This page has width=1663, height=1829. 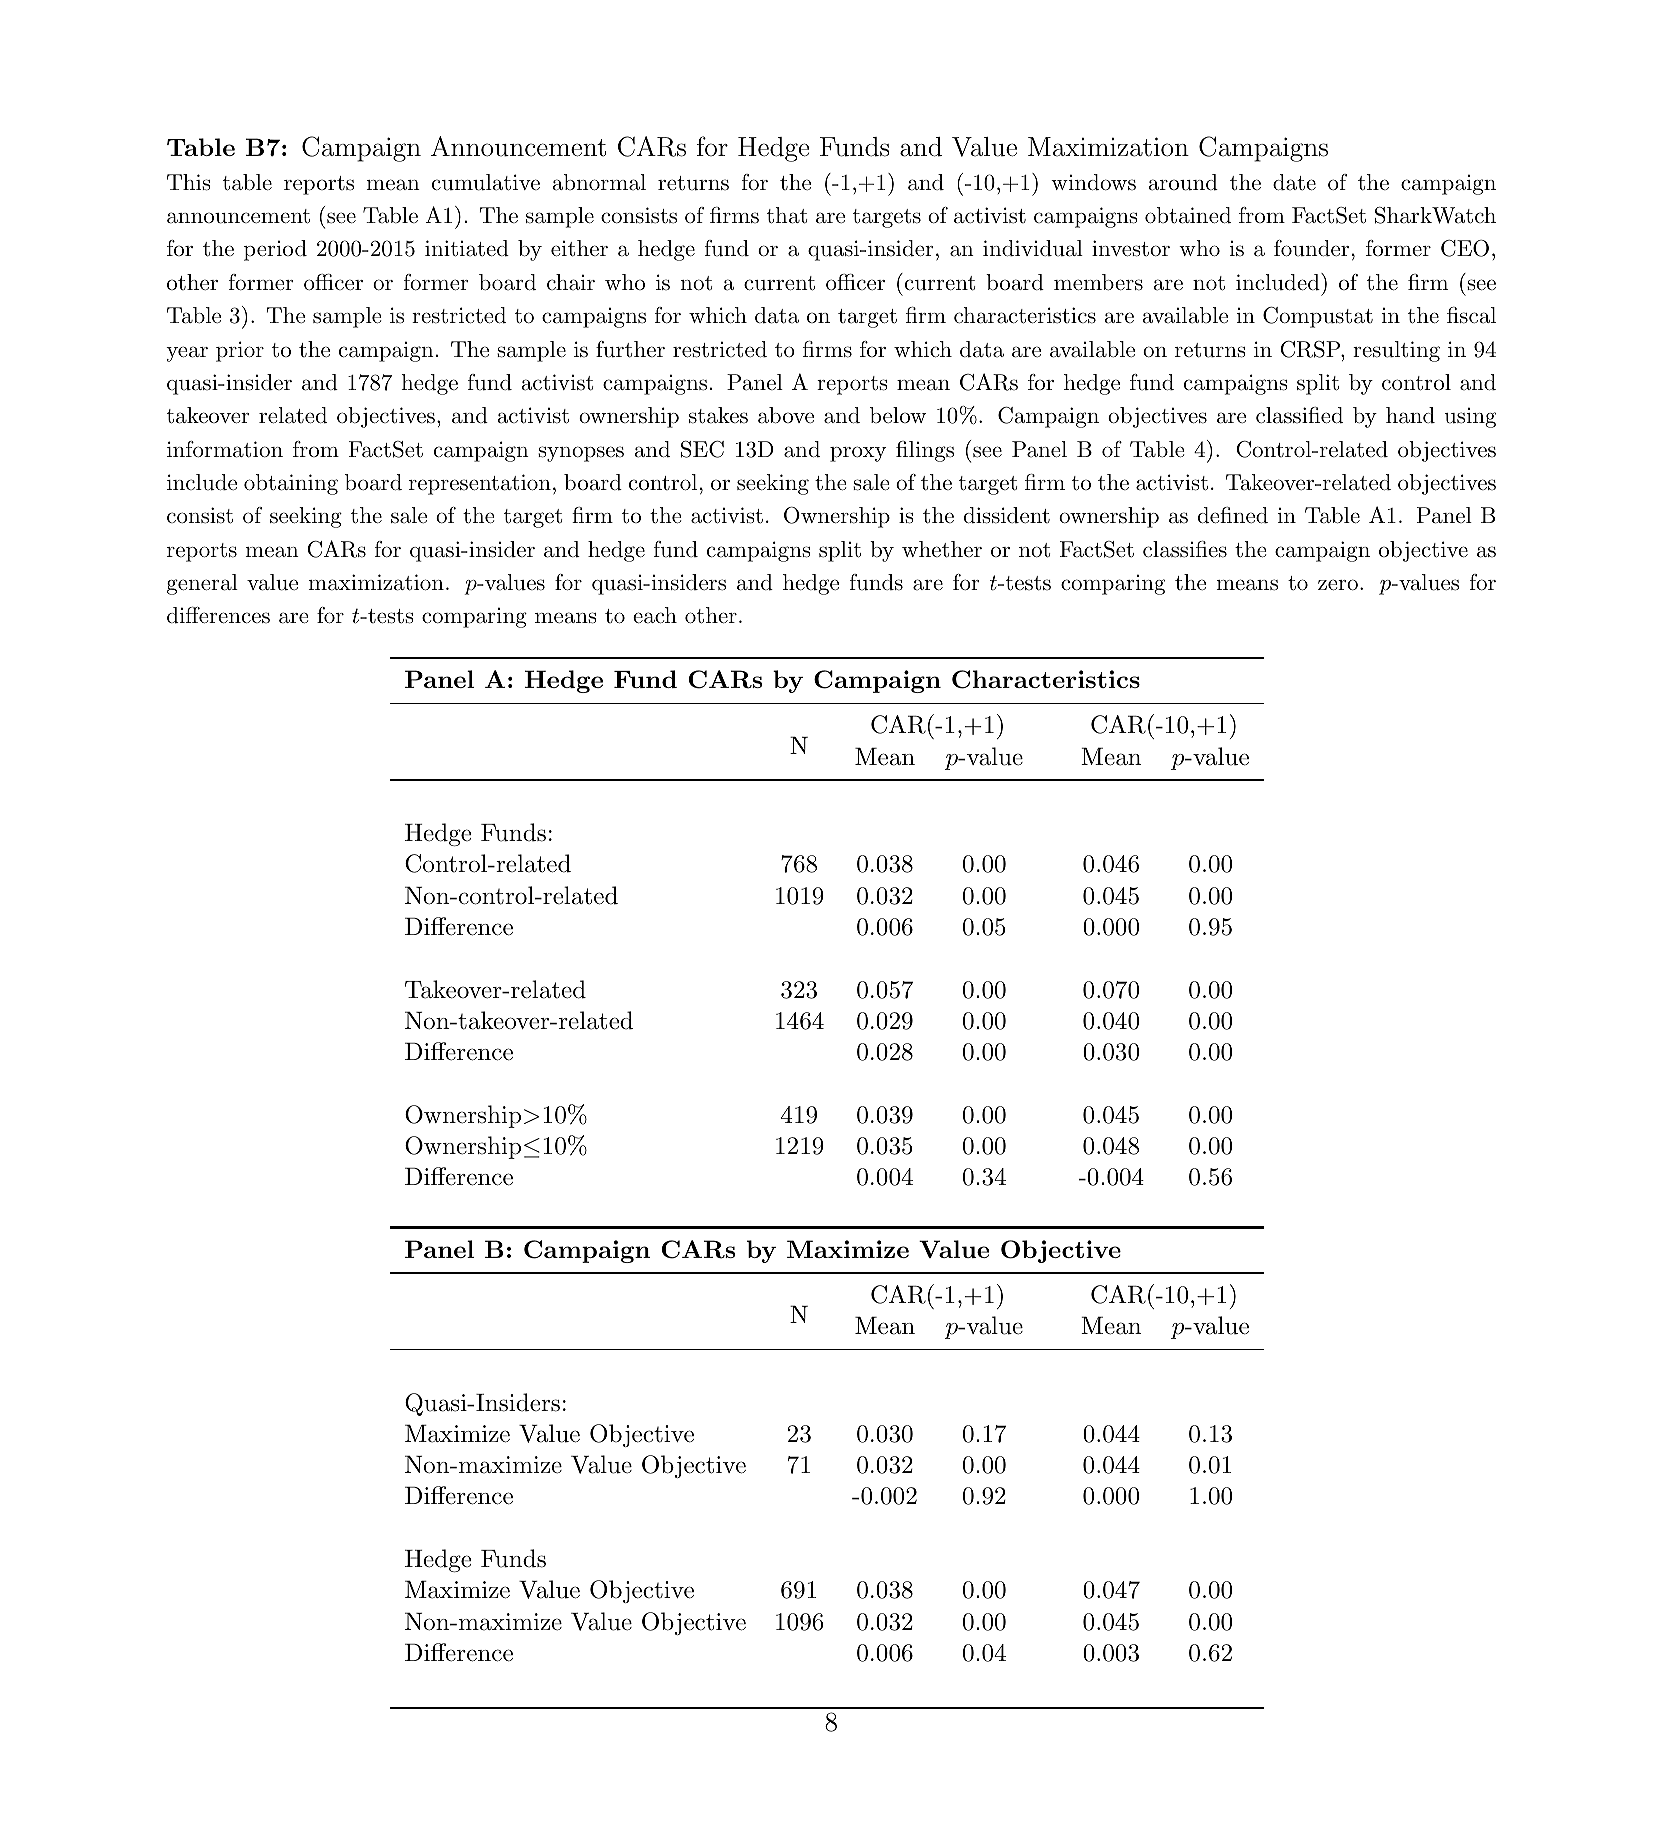 What do you see at coordinates (1294, 182) in the page?
I see `date` at bounding box center [1294, 182].
